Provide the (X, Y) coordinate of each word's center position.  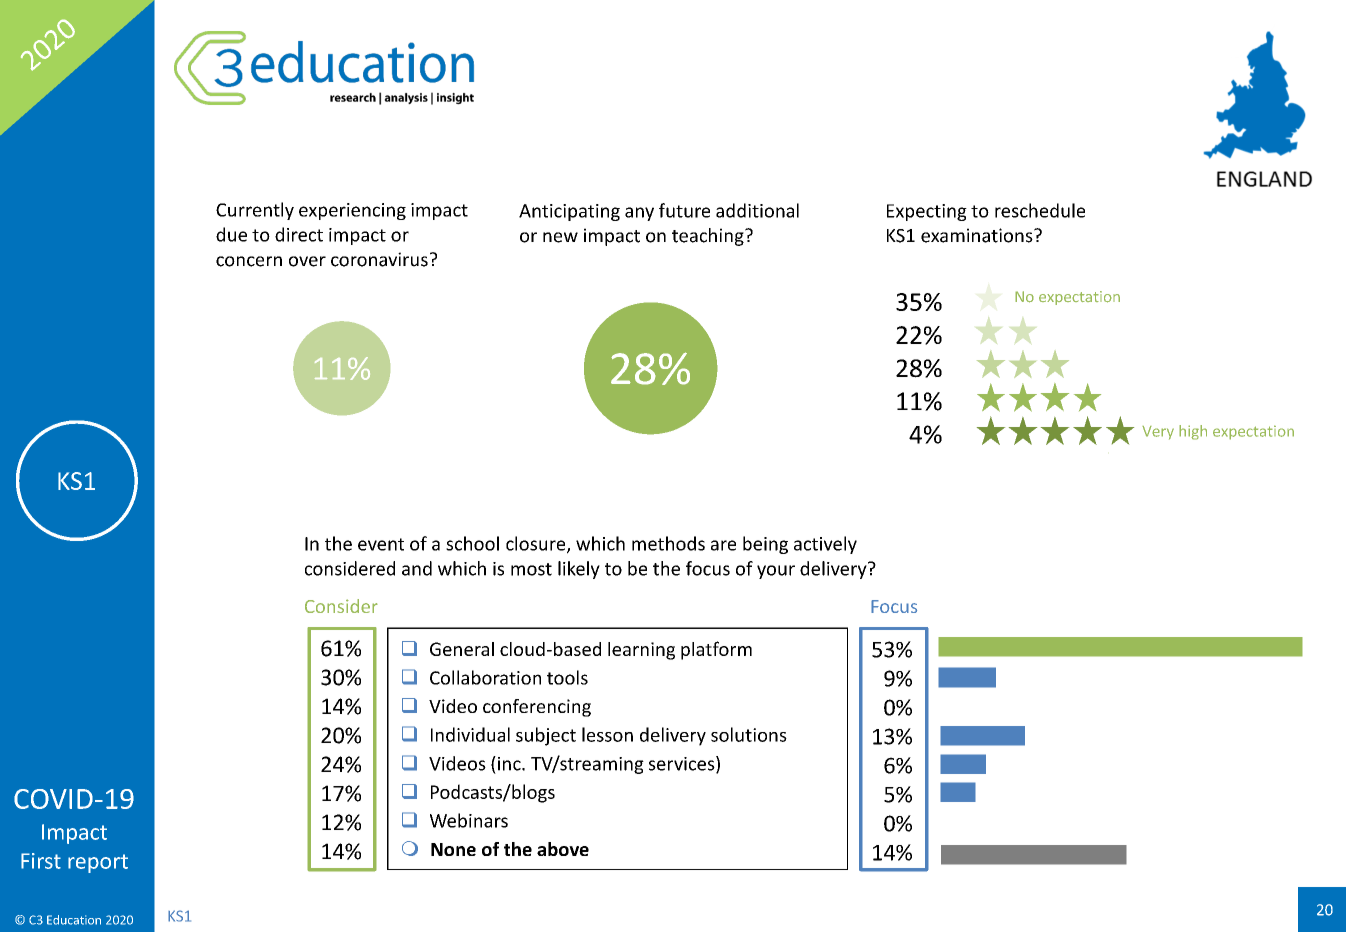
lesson (607, 734)
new (560, 237)
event (381, 544)
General (462, 649)
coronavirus (379, 259)
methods (668, 543)
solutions (749, 734)
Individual (470, 734)
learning (641, 651)
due (231, 234)
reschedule (1040, 210)
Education (74, 920)
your (776, 572)
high (1193, 432)
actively (825, 545)
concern (249, 261)
